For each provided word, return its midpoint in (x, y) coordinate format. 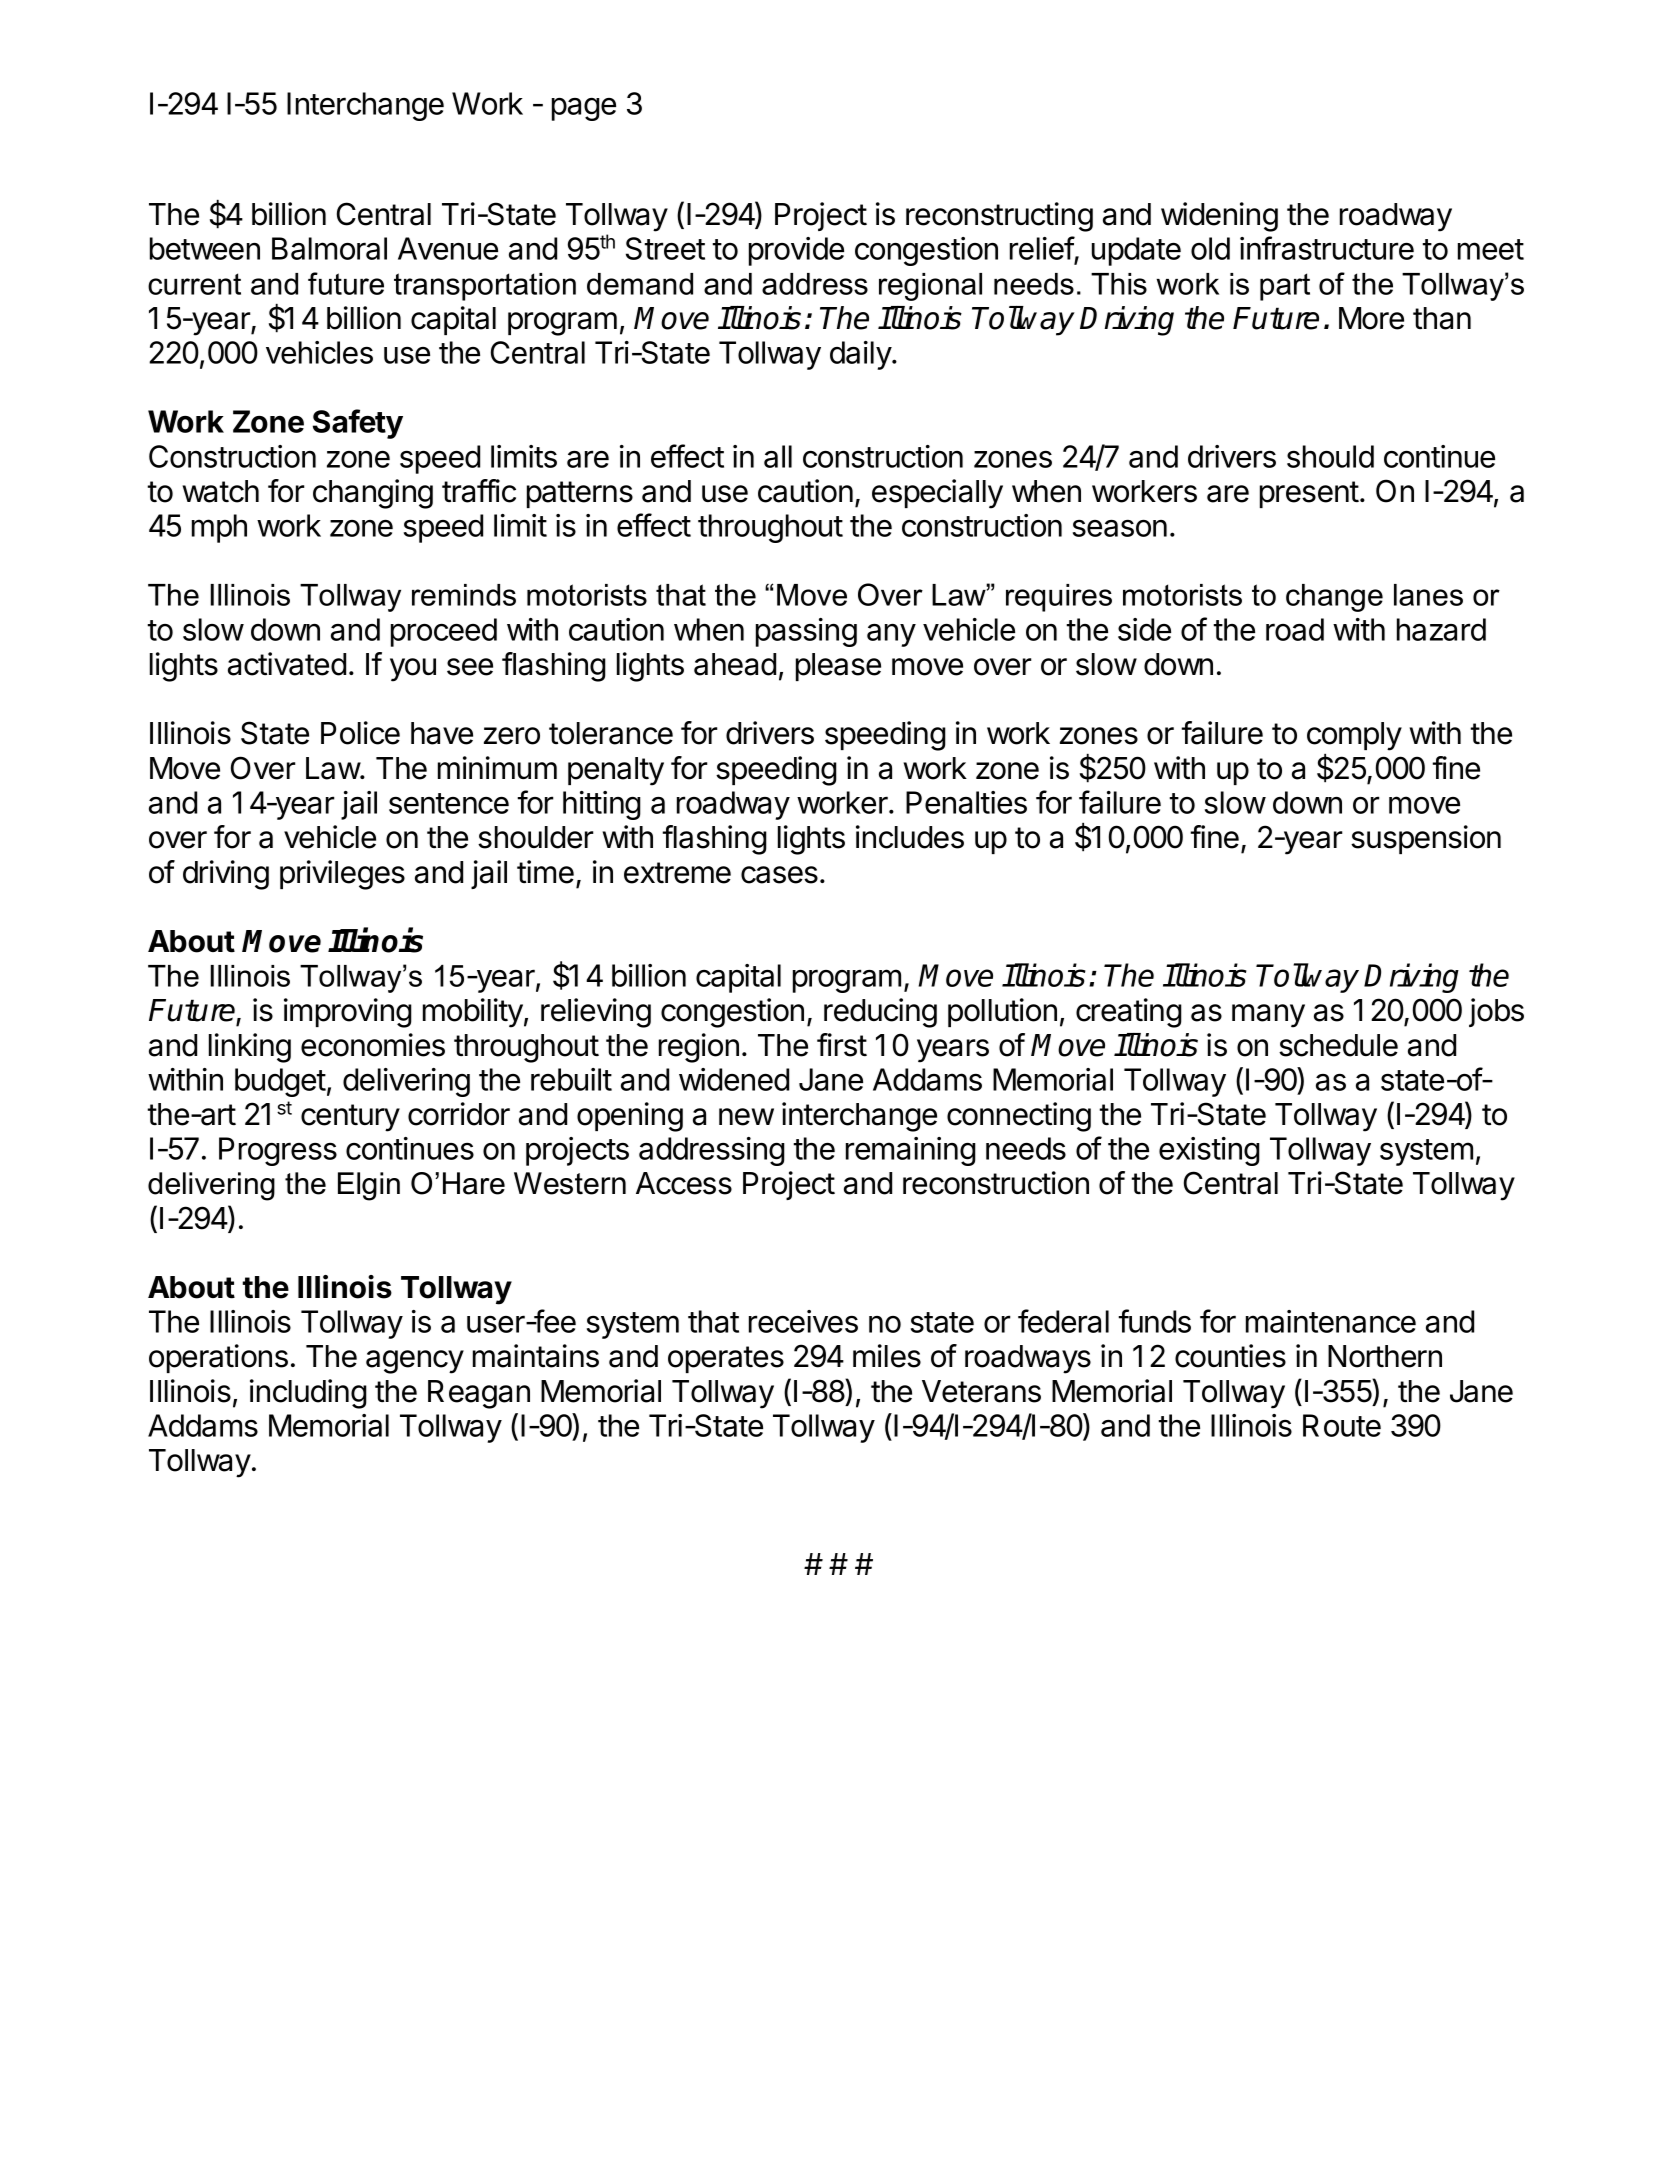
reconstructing (999, 217)
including (308, 1394)
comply (1354, 736)
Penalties (966, 802)
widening (1219, 217)
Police (360, 733)
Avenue (448, 248)
